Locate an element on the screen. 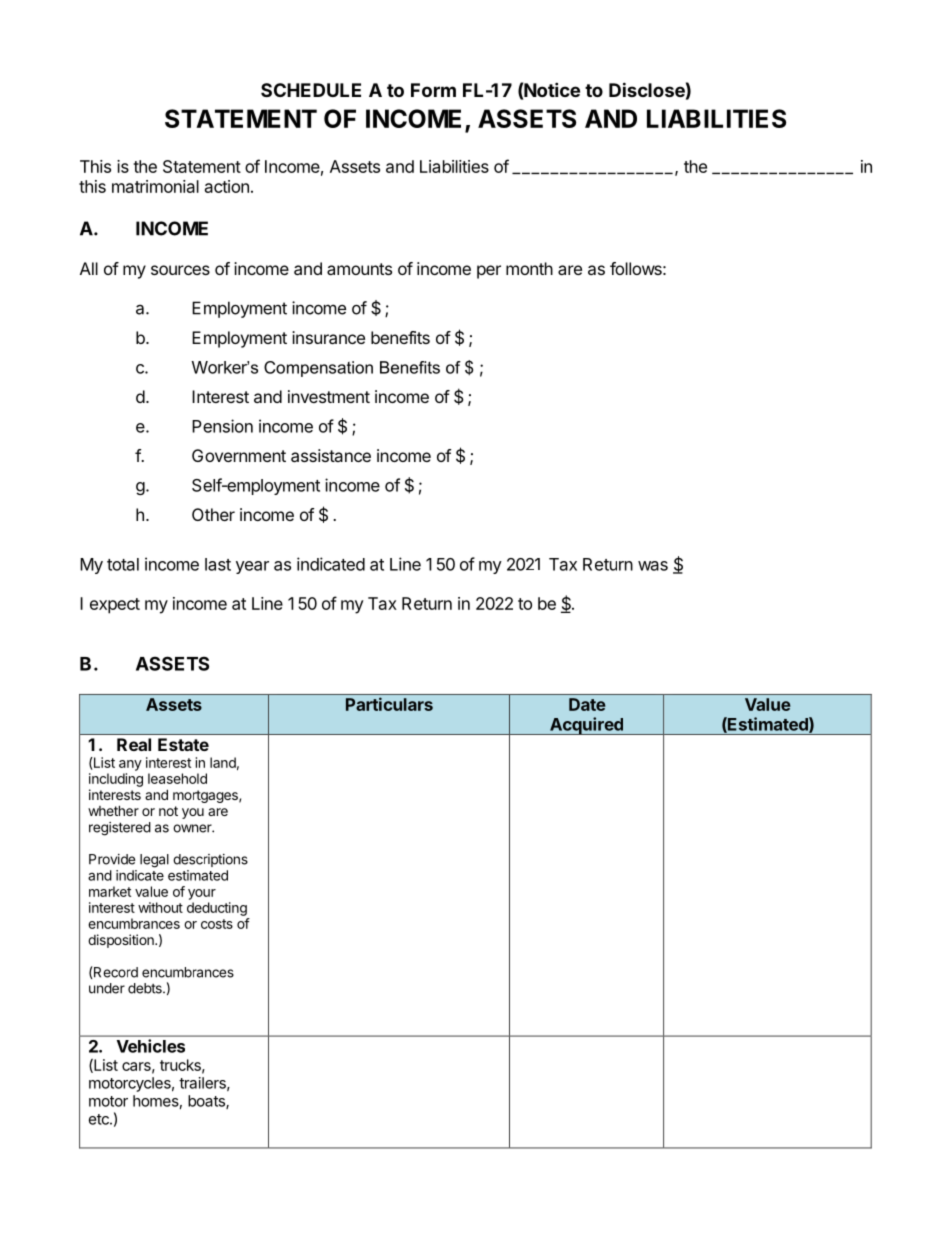 Image resolution: width=952 pixels, height=1233 pixels. Form is located at coordinates (433, 90).
